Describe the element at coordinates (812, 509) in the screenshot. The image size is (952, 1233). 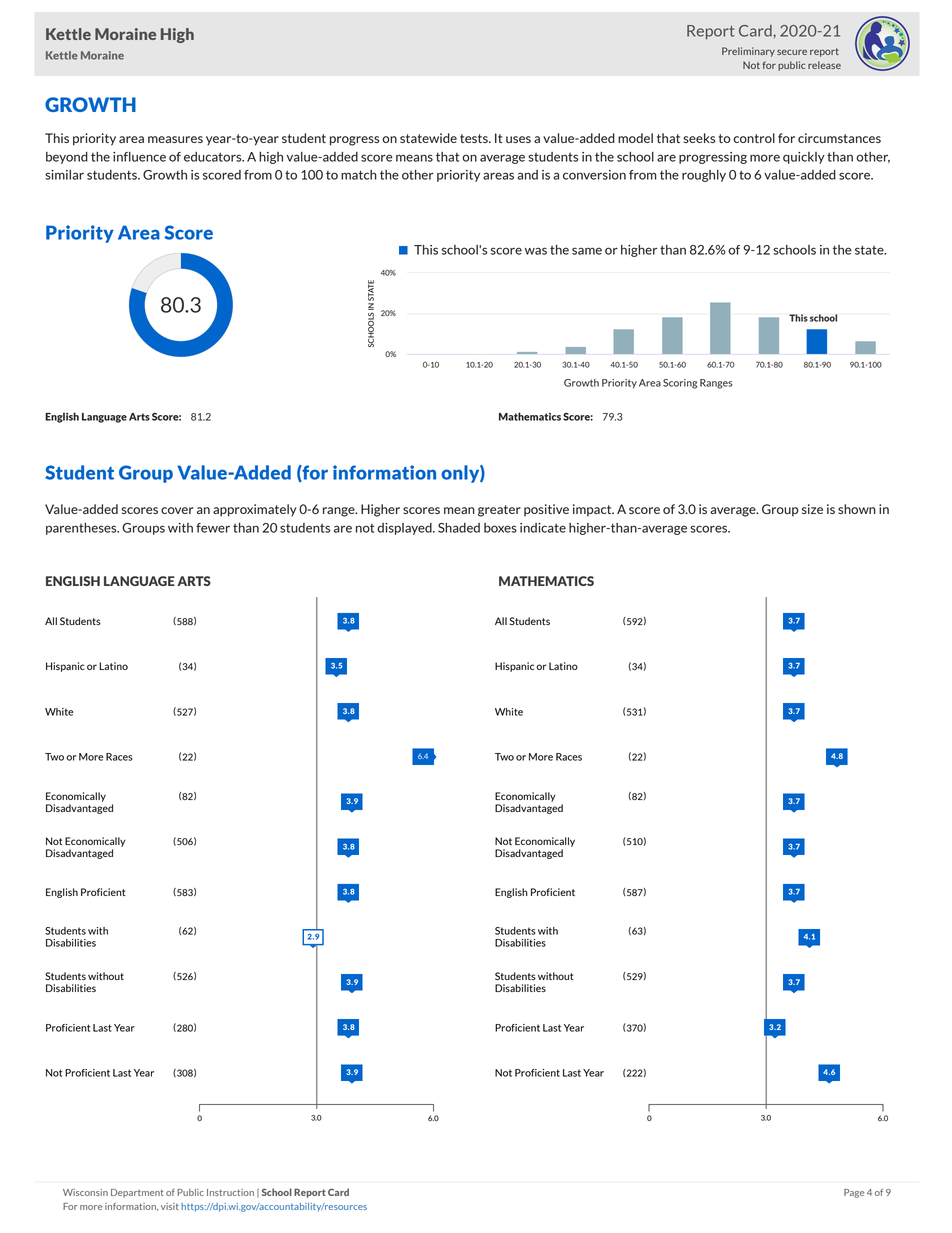
I see `size` at that location.
